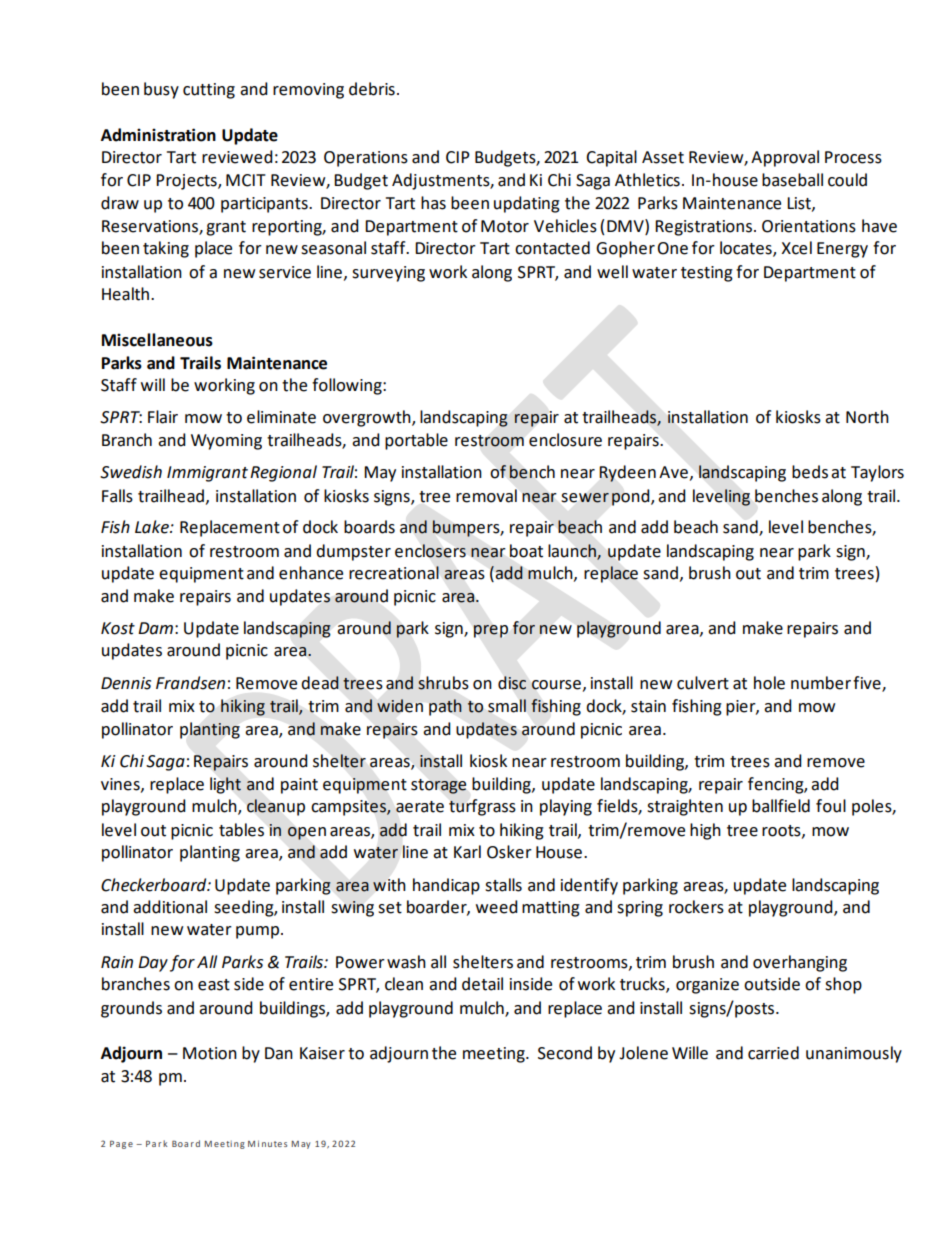  Describe the element at coordinates (388, 274) in the image. I see `surveying` at that location.
